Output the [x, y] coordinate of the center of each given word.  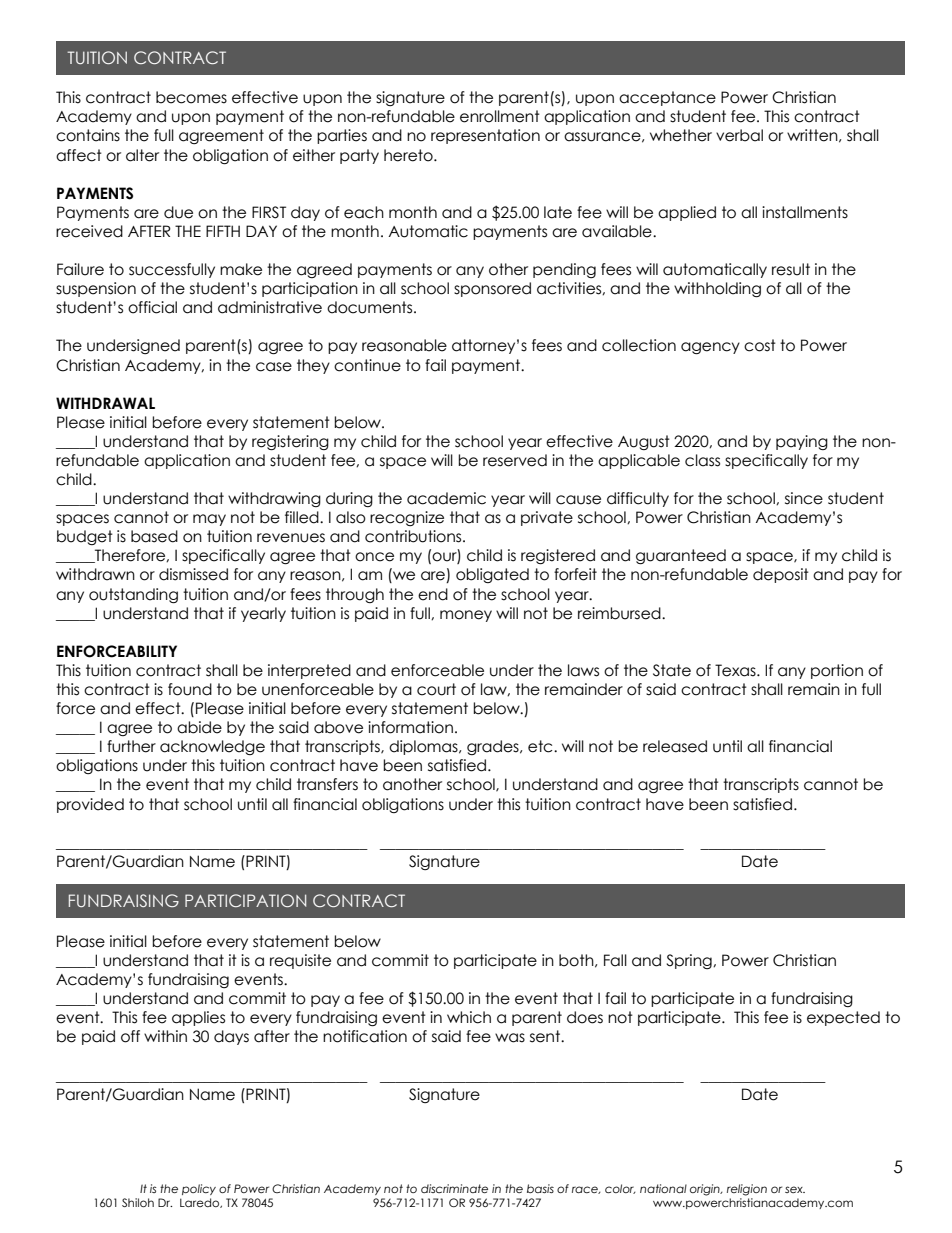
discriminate [454, 1188]
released [675, 746]
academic [446, 498]
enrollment [500, 116]
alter [142, 155]
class [702, 460]
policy [199, 1189]
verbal [739, 135]
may [209, 520]
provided [90, 805]
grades [494, 747]
